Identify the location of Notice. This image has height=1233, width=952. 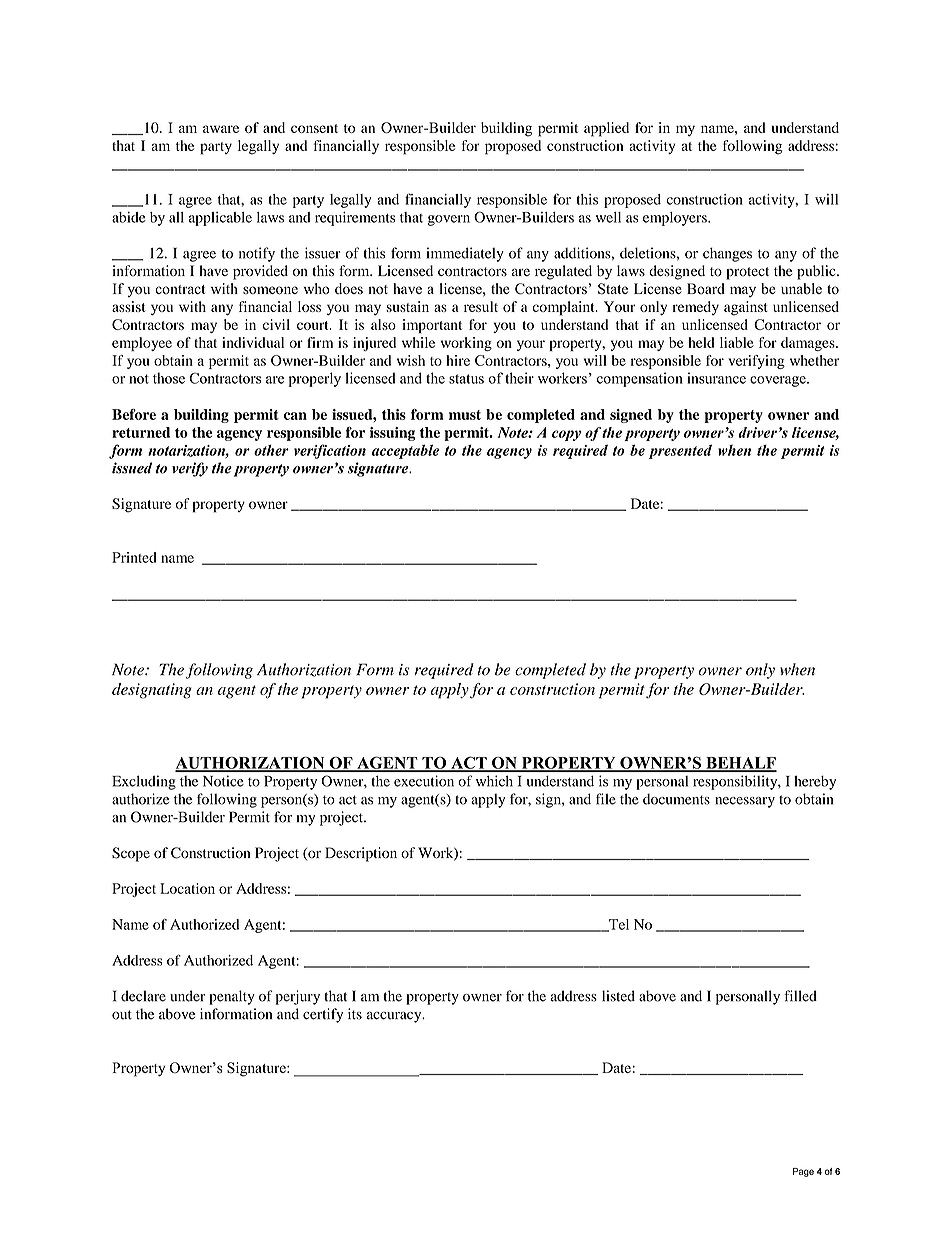
(223, 781).
